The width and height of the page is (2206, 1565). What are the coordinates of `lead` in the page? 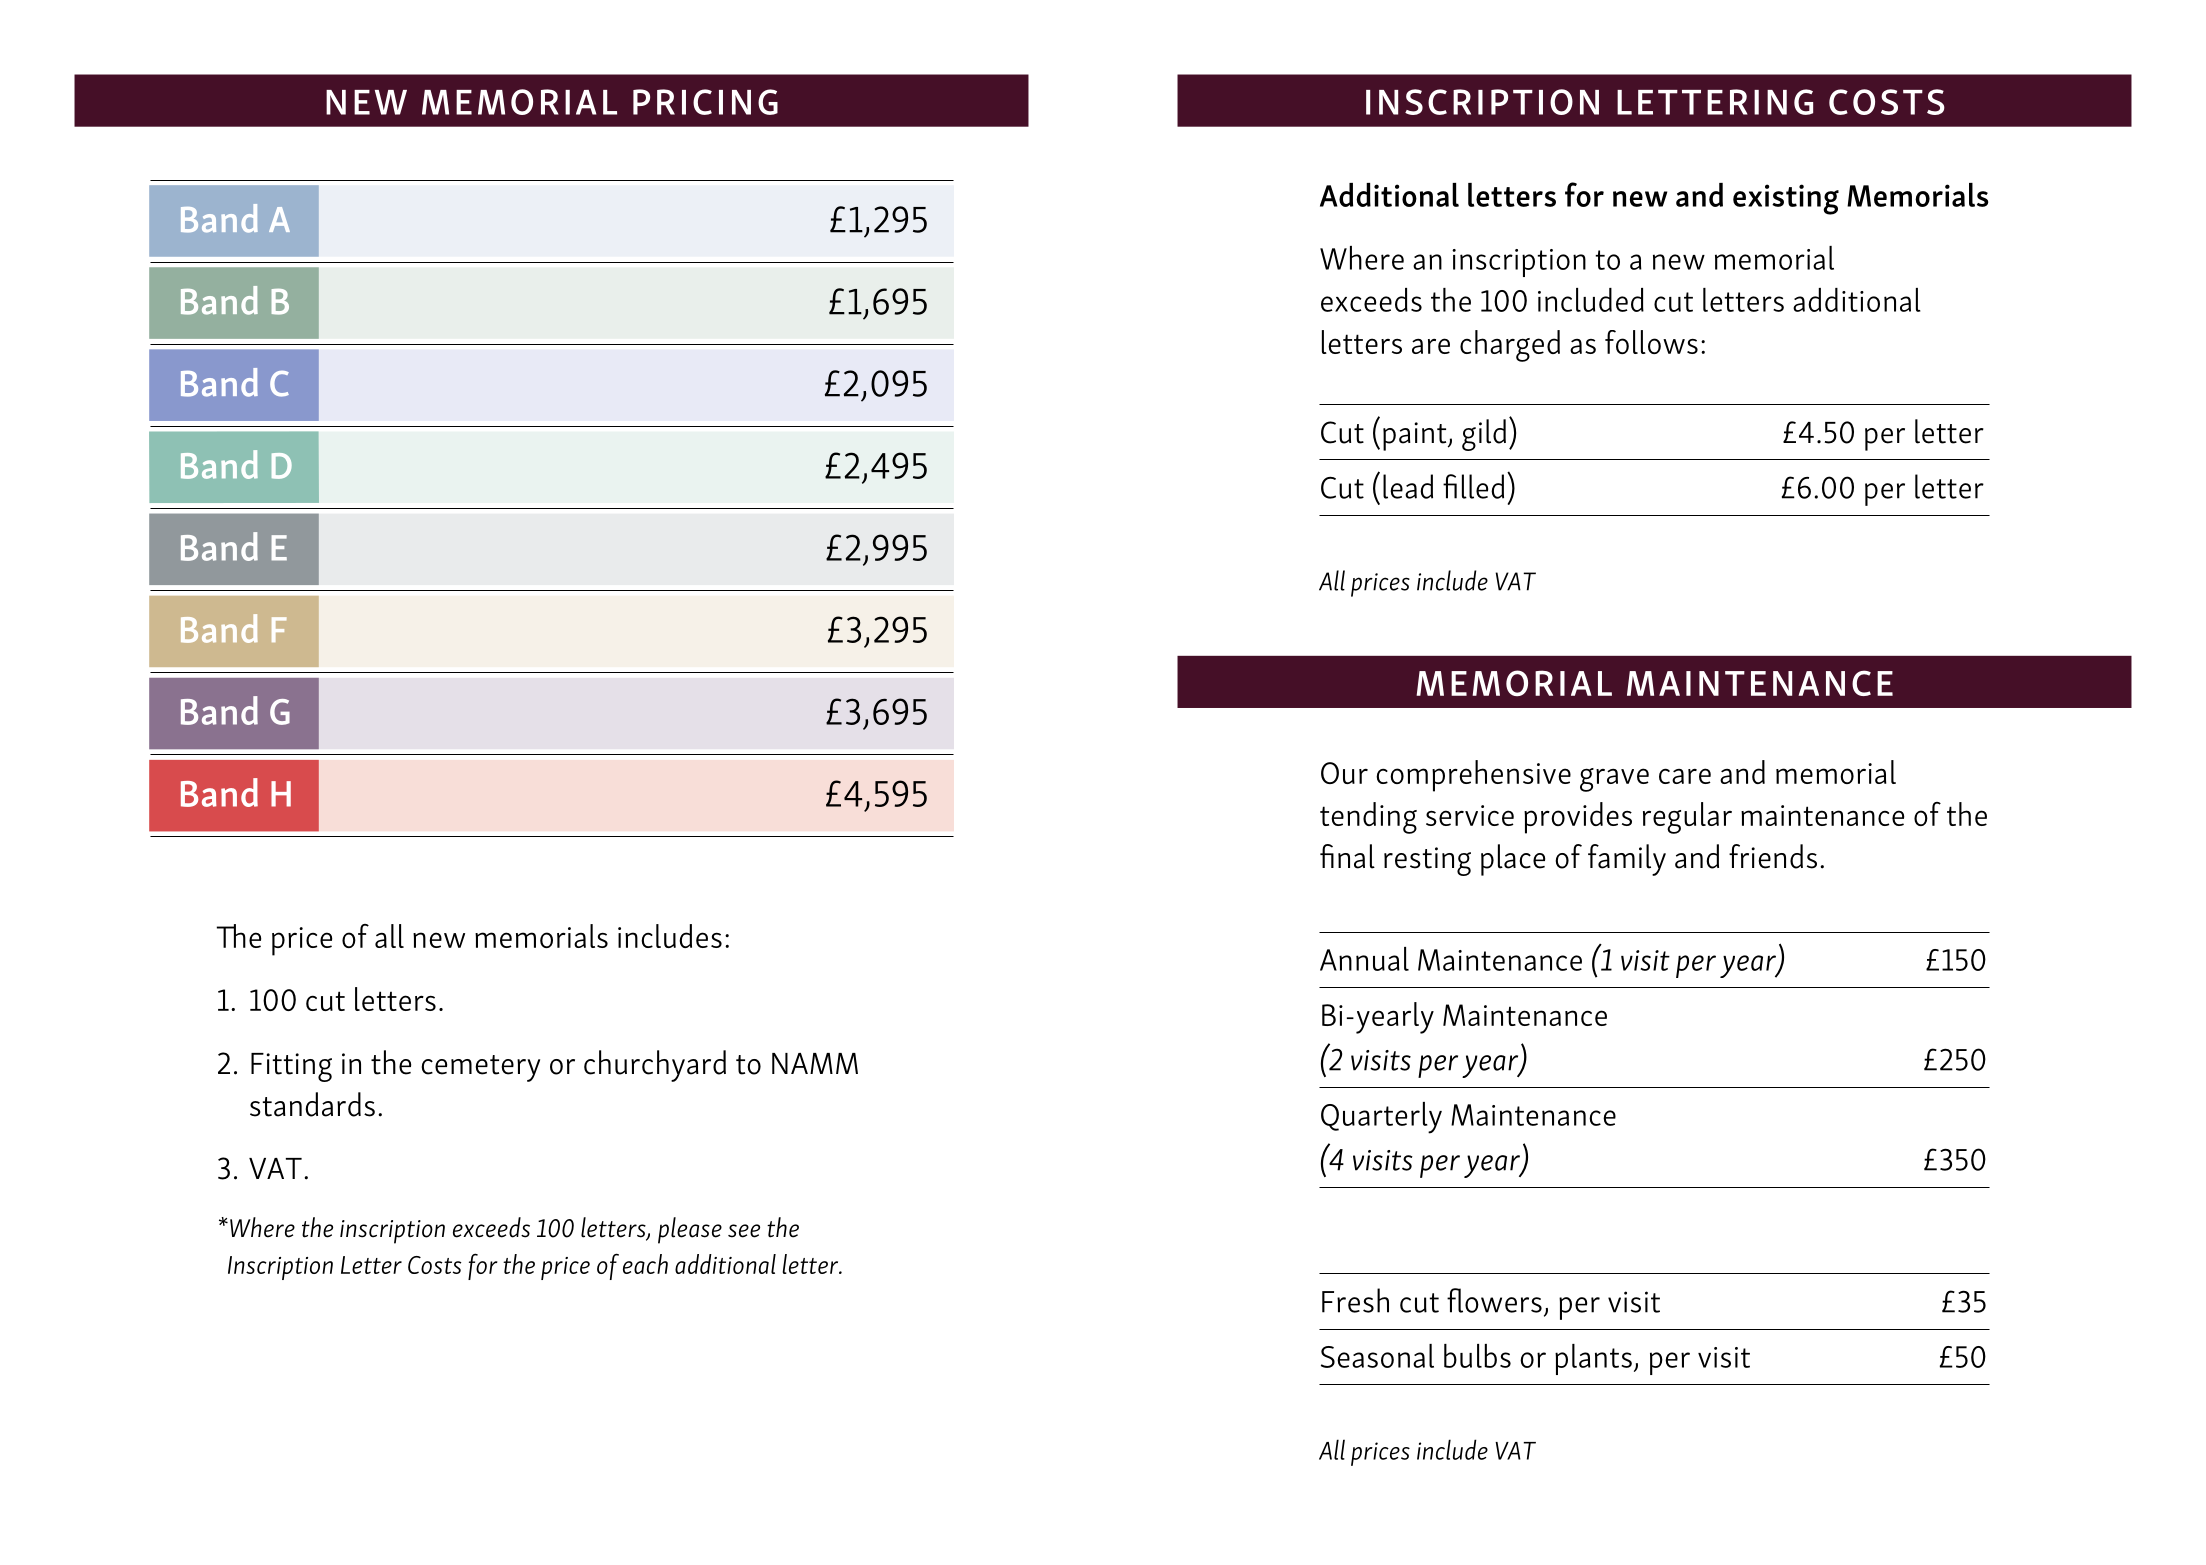 It's located at (1408, 486).
